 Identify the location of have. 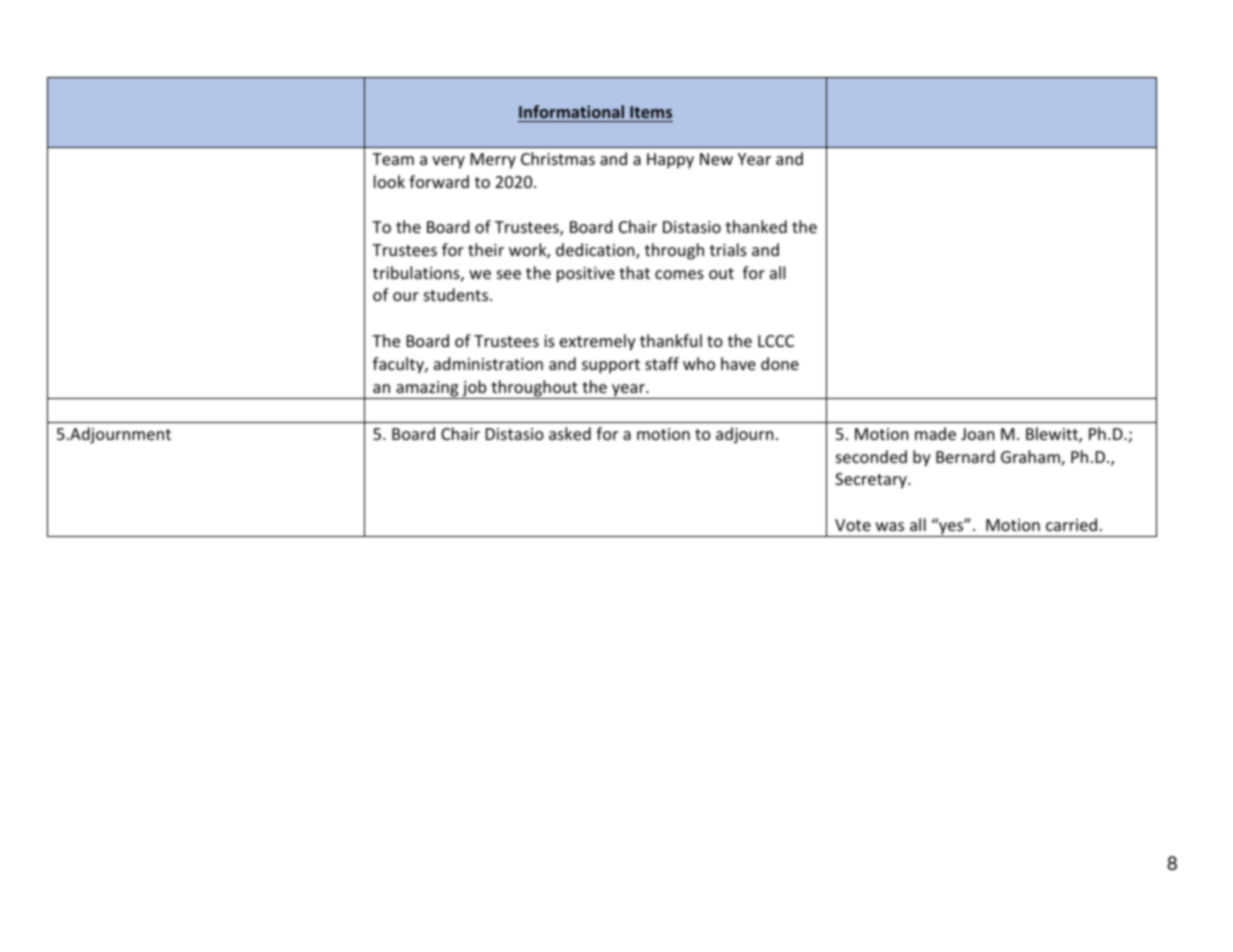
(738, 363).
